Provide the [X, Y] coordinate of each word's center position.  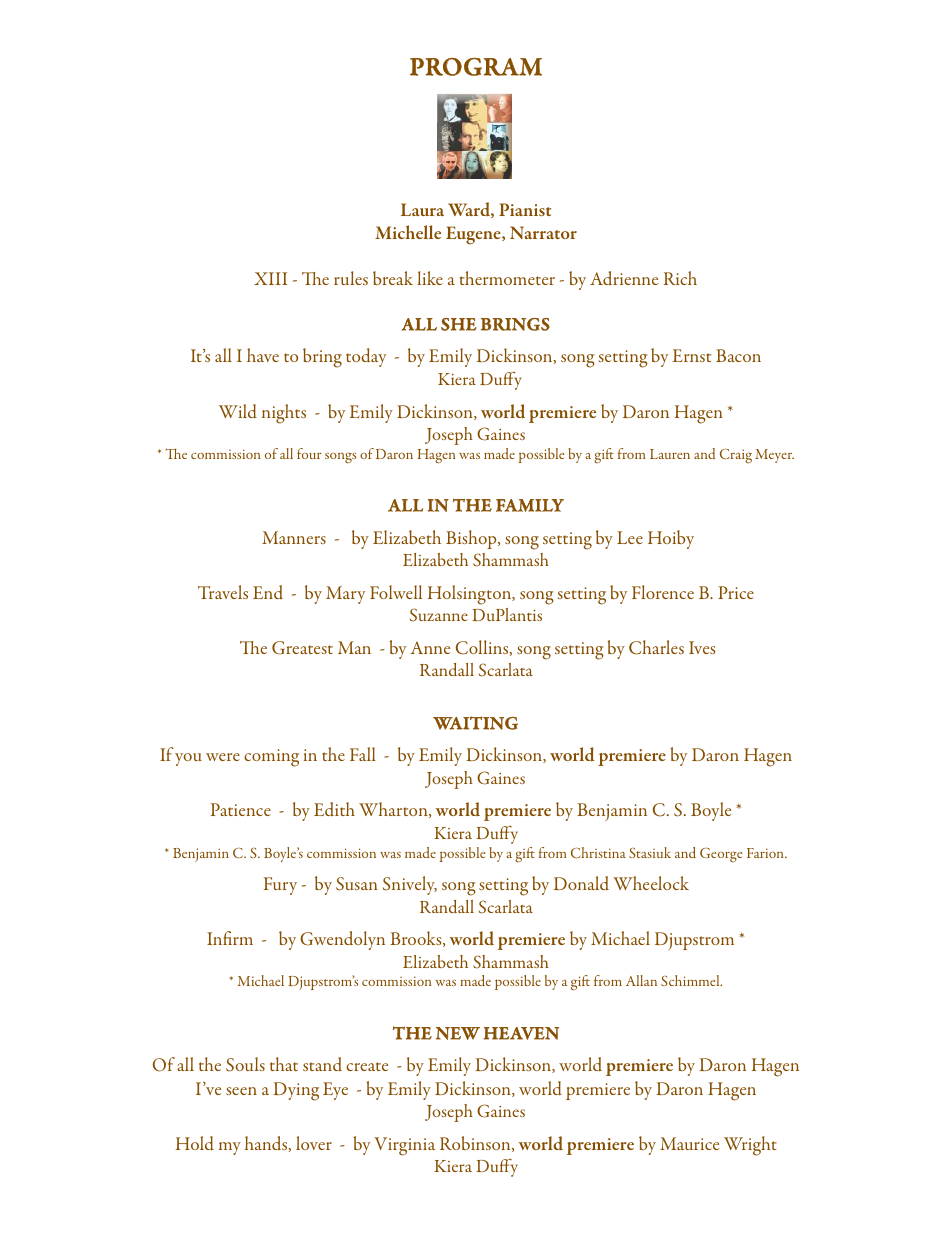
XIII [270, 278]
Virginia [404, 1146]
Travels [223, 592]
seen [241, 1091]
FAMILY [530, 505]
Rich [680, 278]
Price [736, 592]
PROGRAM [476, 66]
